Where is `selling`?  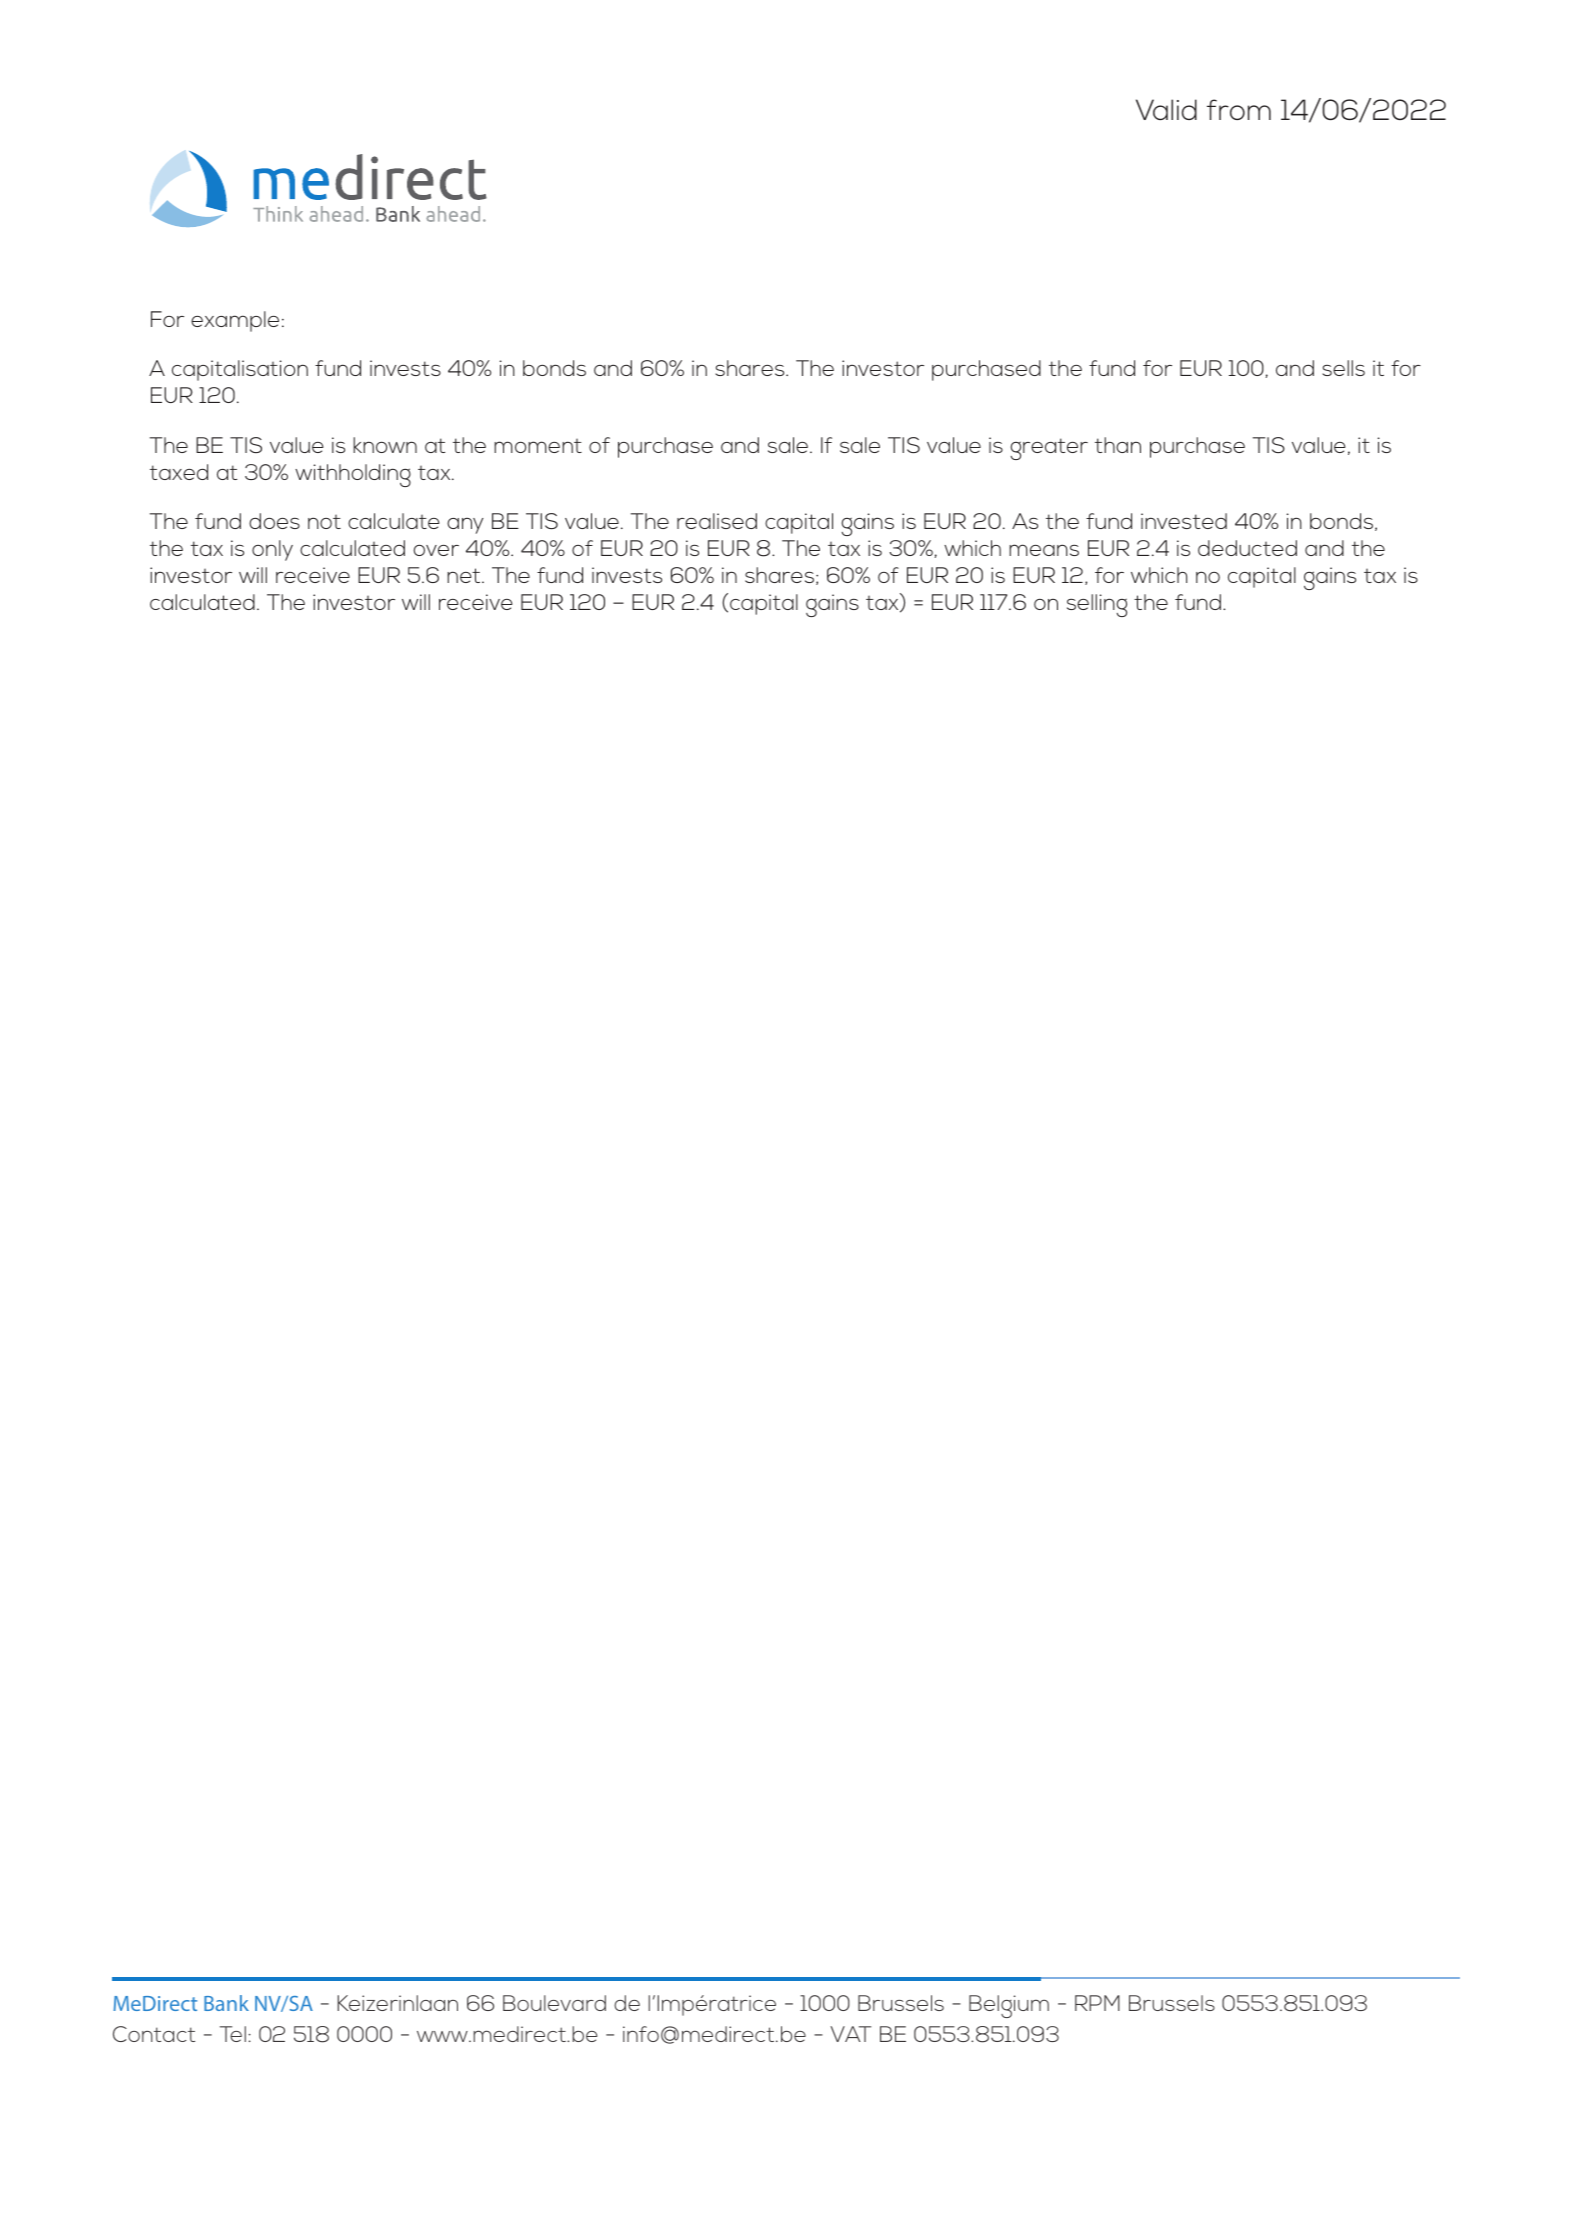
selling is located at coordinates (1097, 605).
